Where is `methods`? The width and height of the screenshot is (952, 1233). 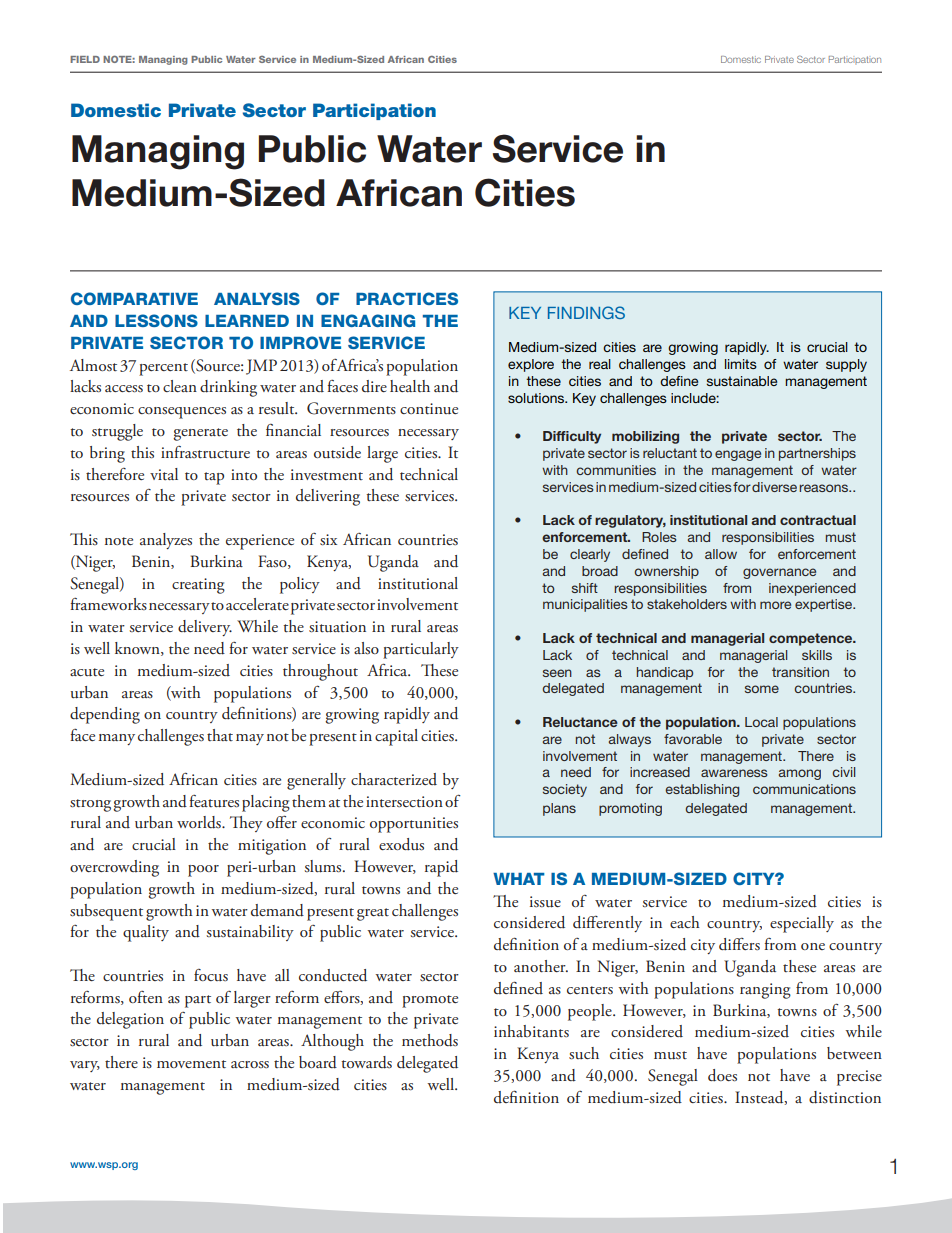 methods is located at coordinates (430, 1040).
